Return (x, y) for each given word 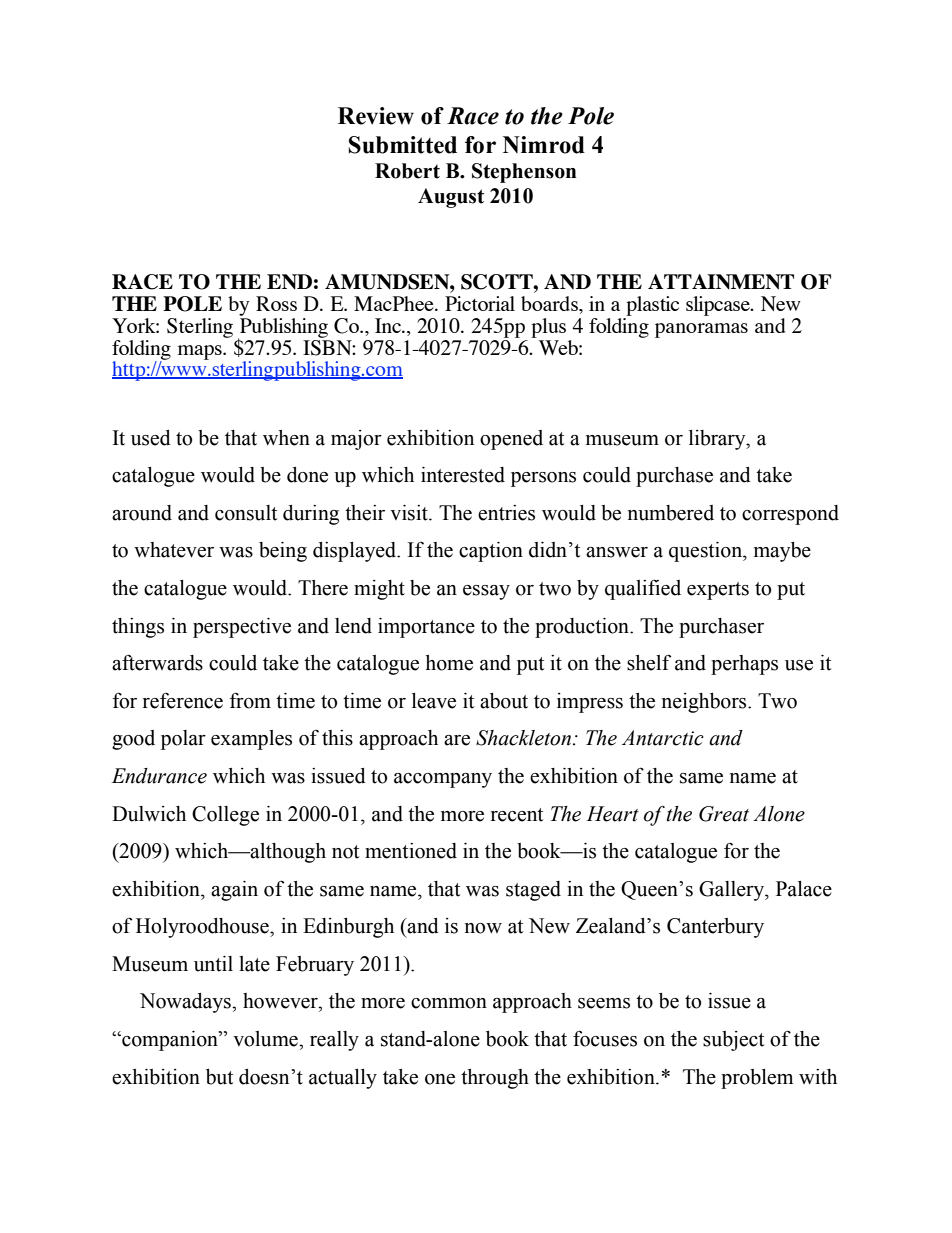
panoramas (701, 330)
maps (201, 352)
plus (548, 328)
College (225, 816)
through (495, 1079)
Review (376, 116)
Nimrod (544, 145)
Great (724, 814)
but (219, 1077)
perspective (242, 628)
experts (718, 591)
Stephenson (524, 173)
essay (486, 592)
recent (517, 815)
